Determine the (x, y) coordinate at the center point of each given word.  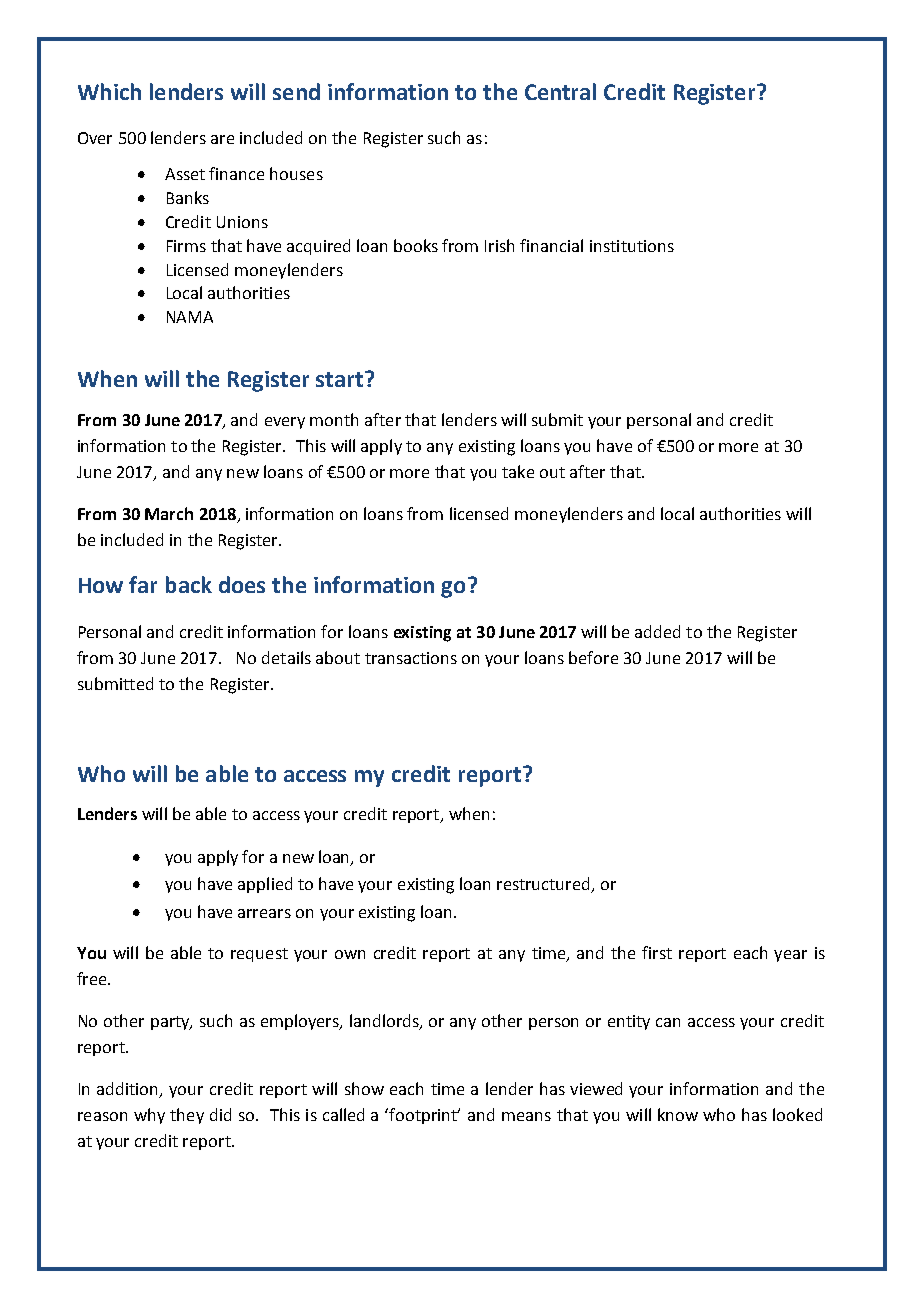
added (657, 631)
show (364, 1088)
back (189, 584)
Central (560, 91)
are (222, 139)
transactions (411, 658)
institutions (632, 246)
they (187, 1116)
